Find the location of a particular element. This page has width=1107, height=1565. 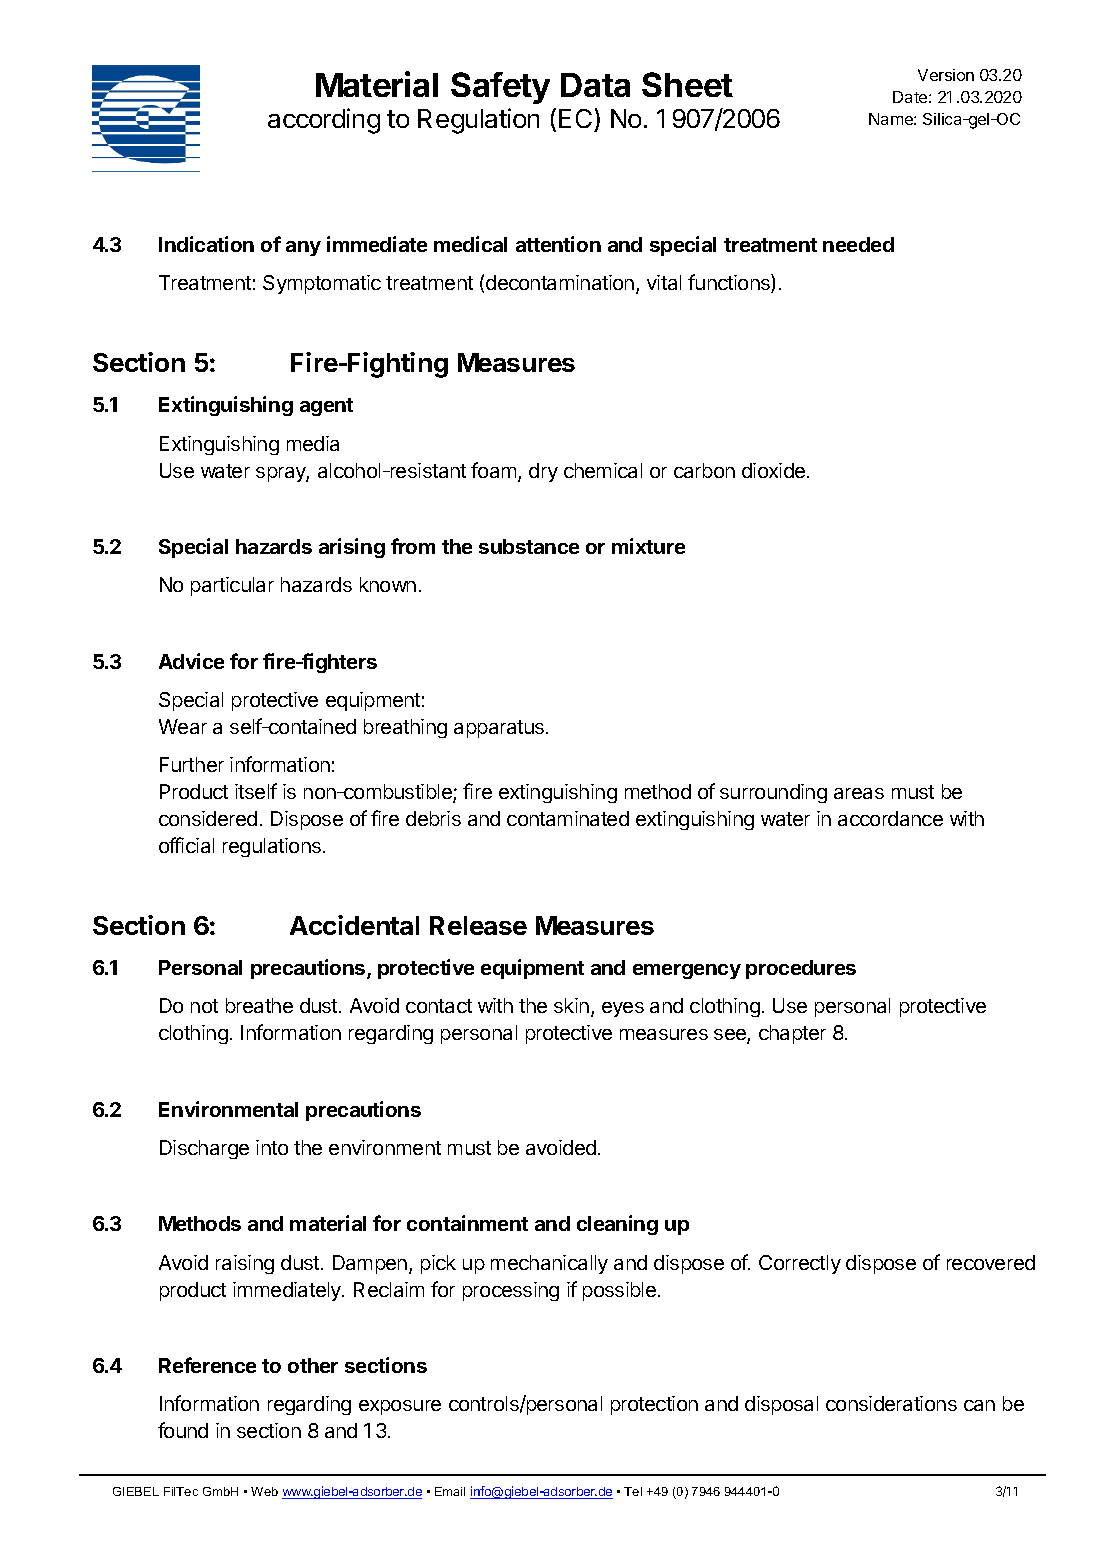

Data is located at coordinates (595, 85).
